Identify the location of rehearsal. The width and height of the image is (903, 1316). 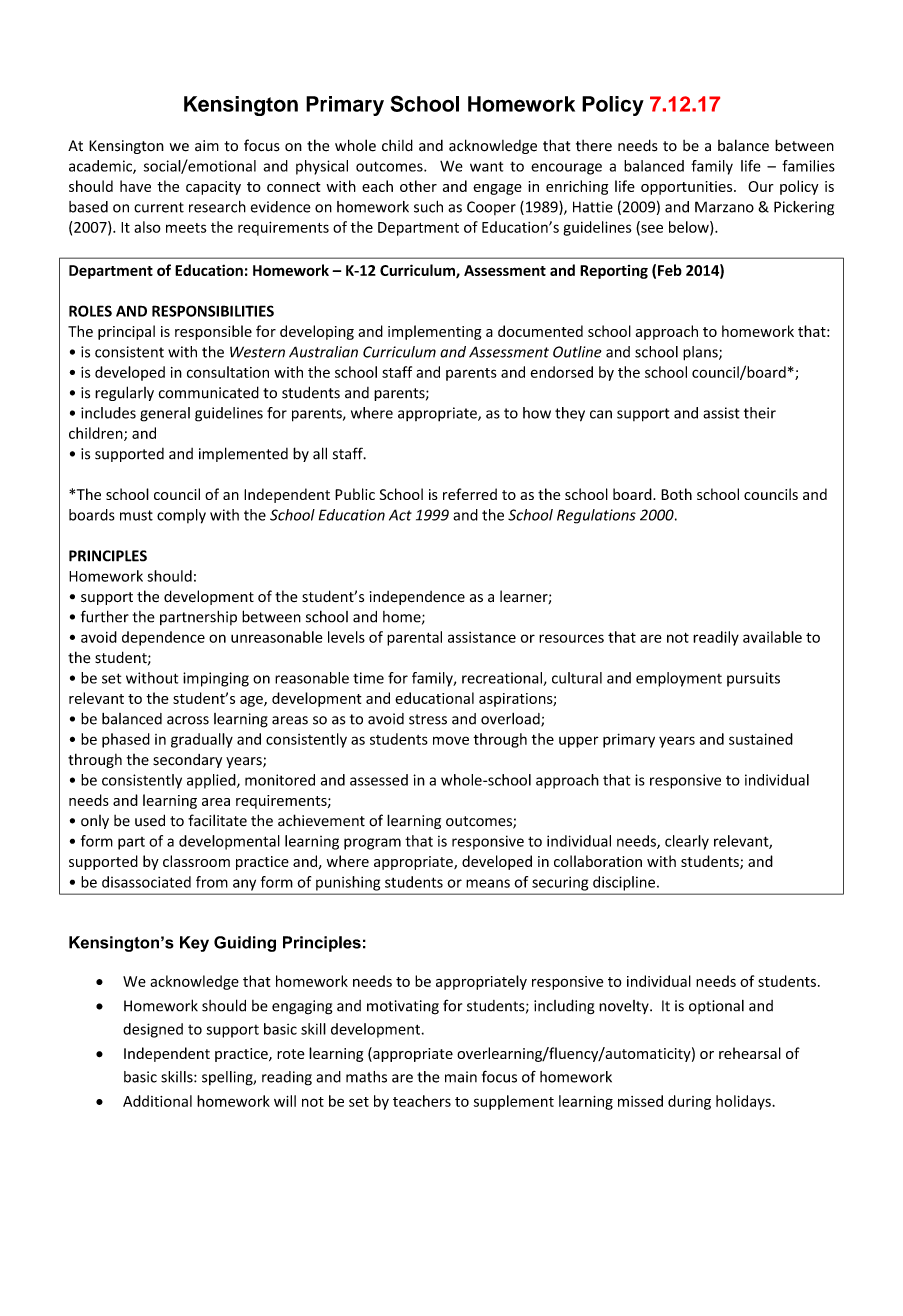
(750, 1053).
